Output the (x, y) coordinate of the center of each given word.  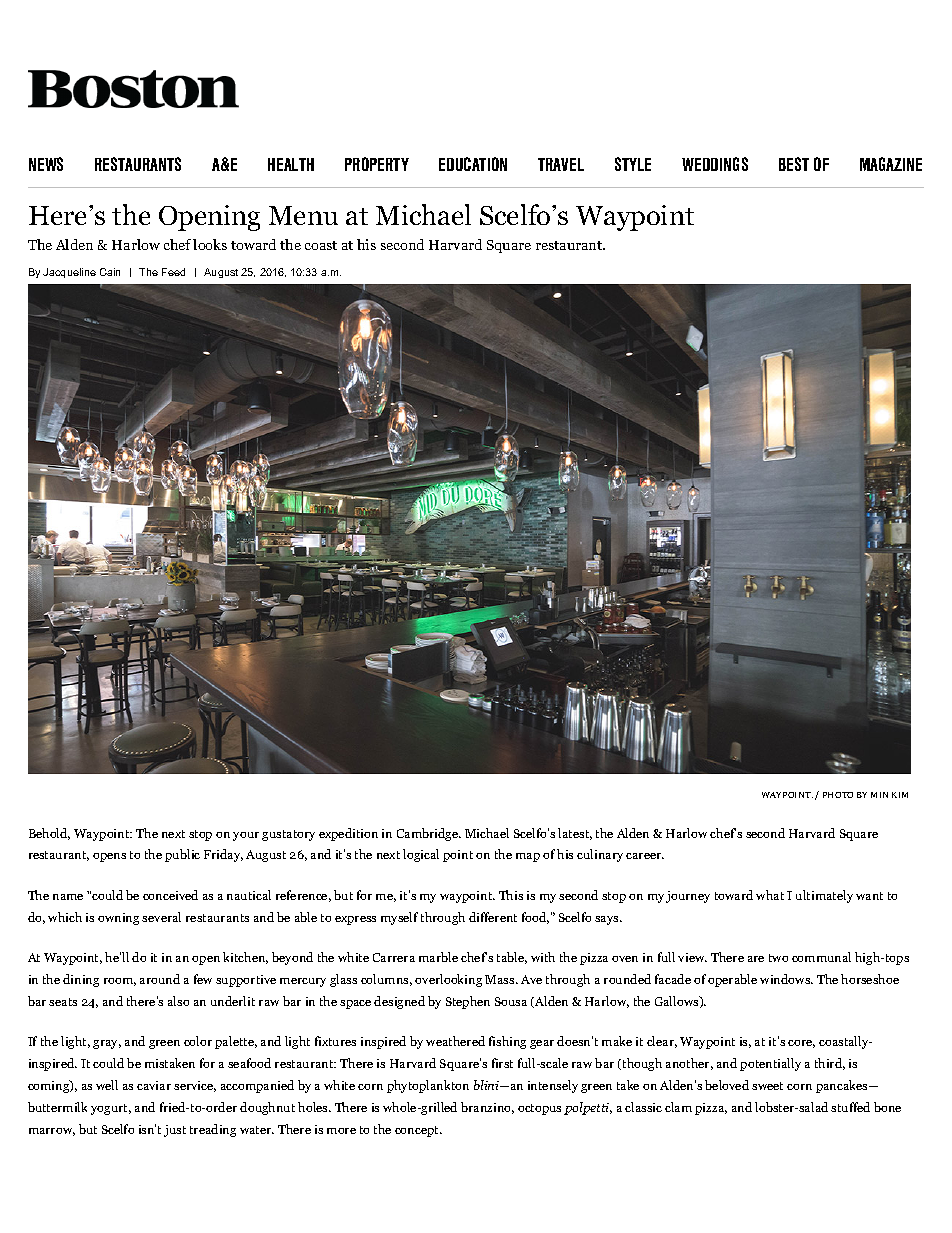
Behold (49, 834)
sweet (767, 1086)
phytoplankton (428, 1086)
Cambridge (429, 834)
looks (210, 244)
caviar (154, 1085)
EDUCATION (473, 164)
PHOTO (838, 795)
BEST (794, 164)
